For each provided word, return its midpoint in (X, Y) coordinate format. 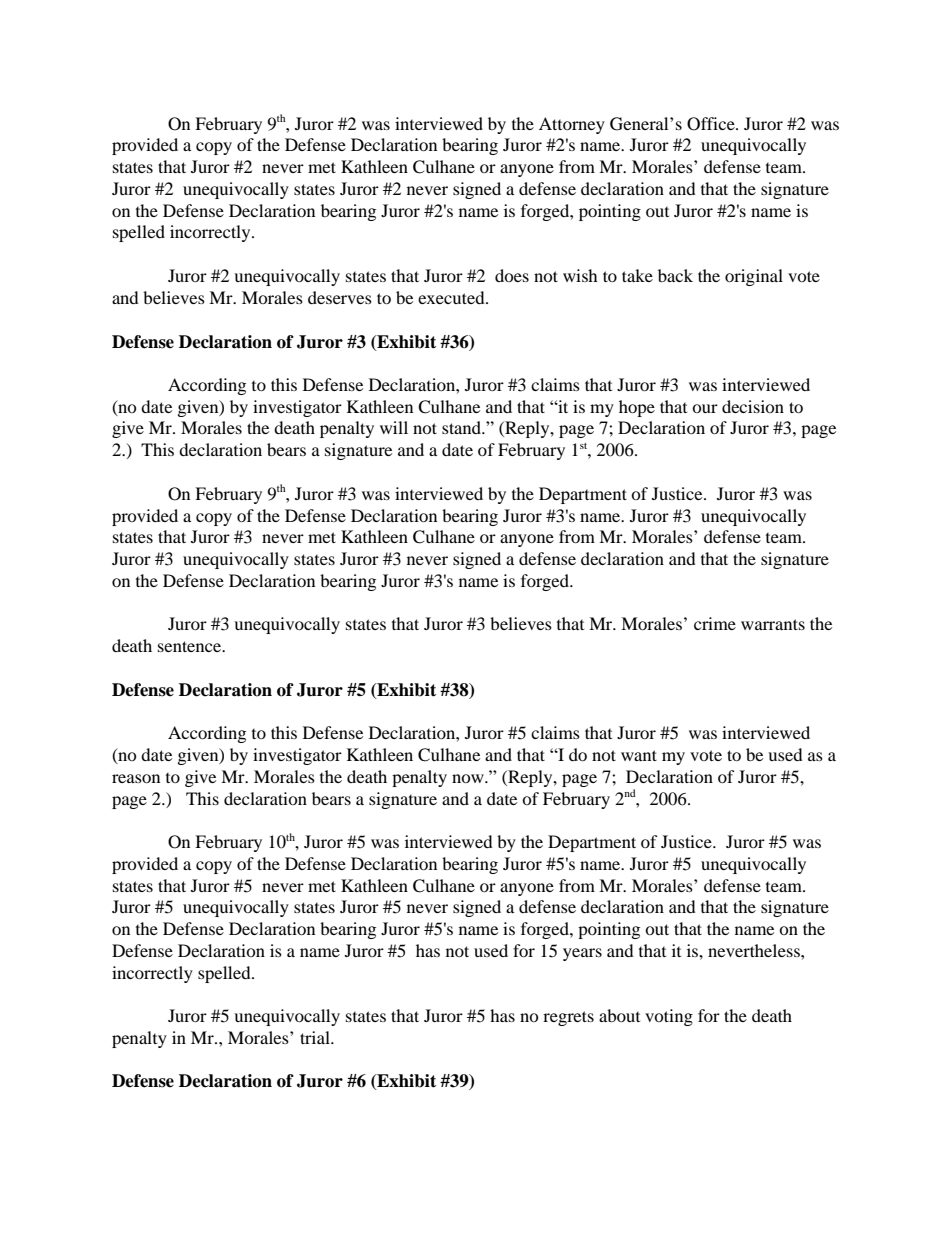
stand (463, 427)
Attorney (572, 125)
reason (136, 778)
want (639, 755)
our (705, 408)
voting (669, 1017)
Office (712, 124)
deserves (340, 297)
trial (316, 1037)
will (394, 427)
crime (715, 623)
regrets (568, 1018)
